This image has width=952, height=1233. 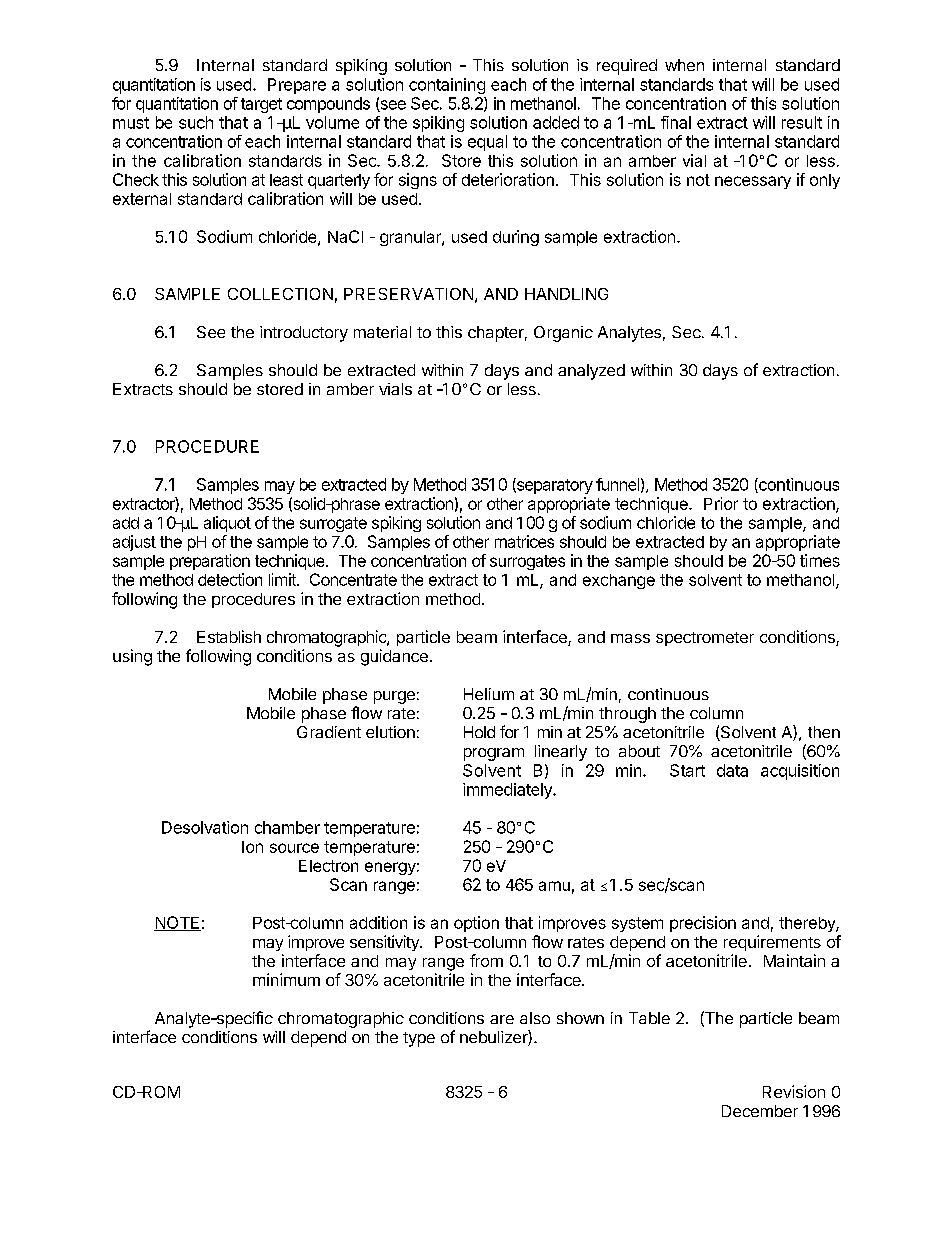 I want to click on result, so click(x=802, y=122).
